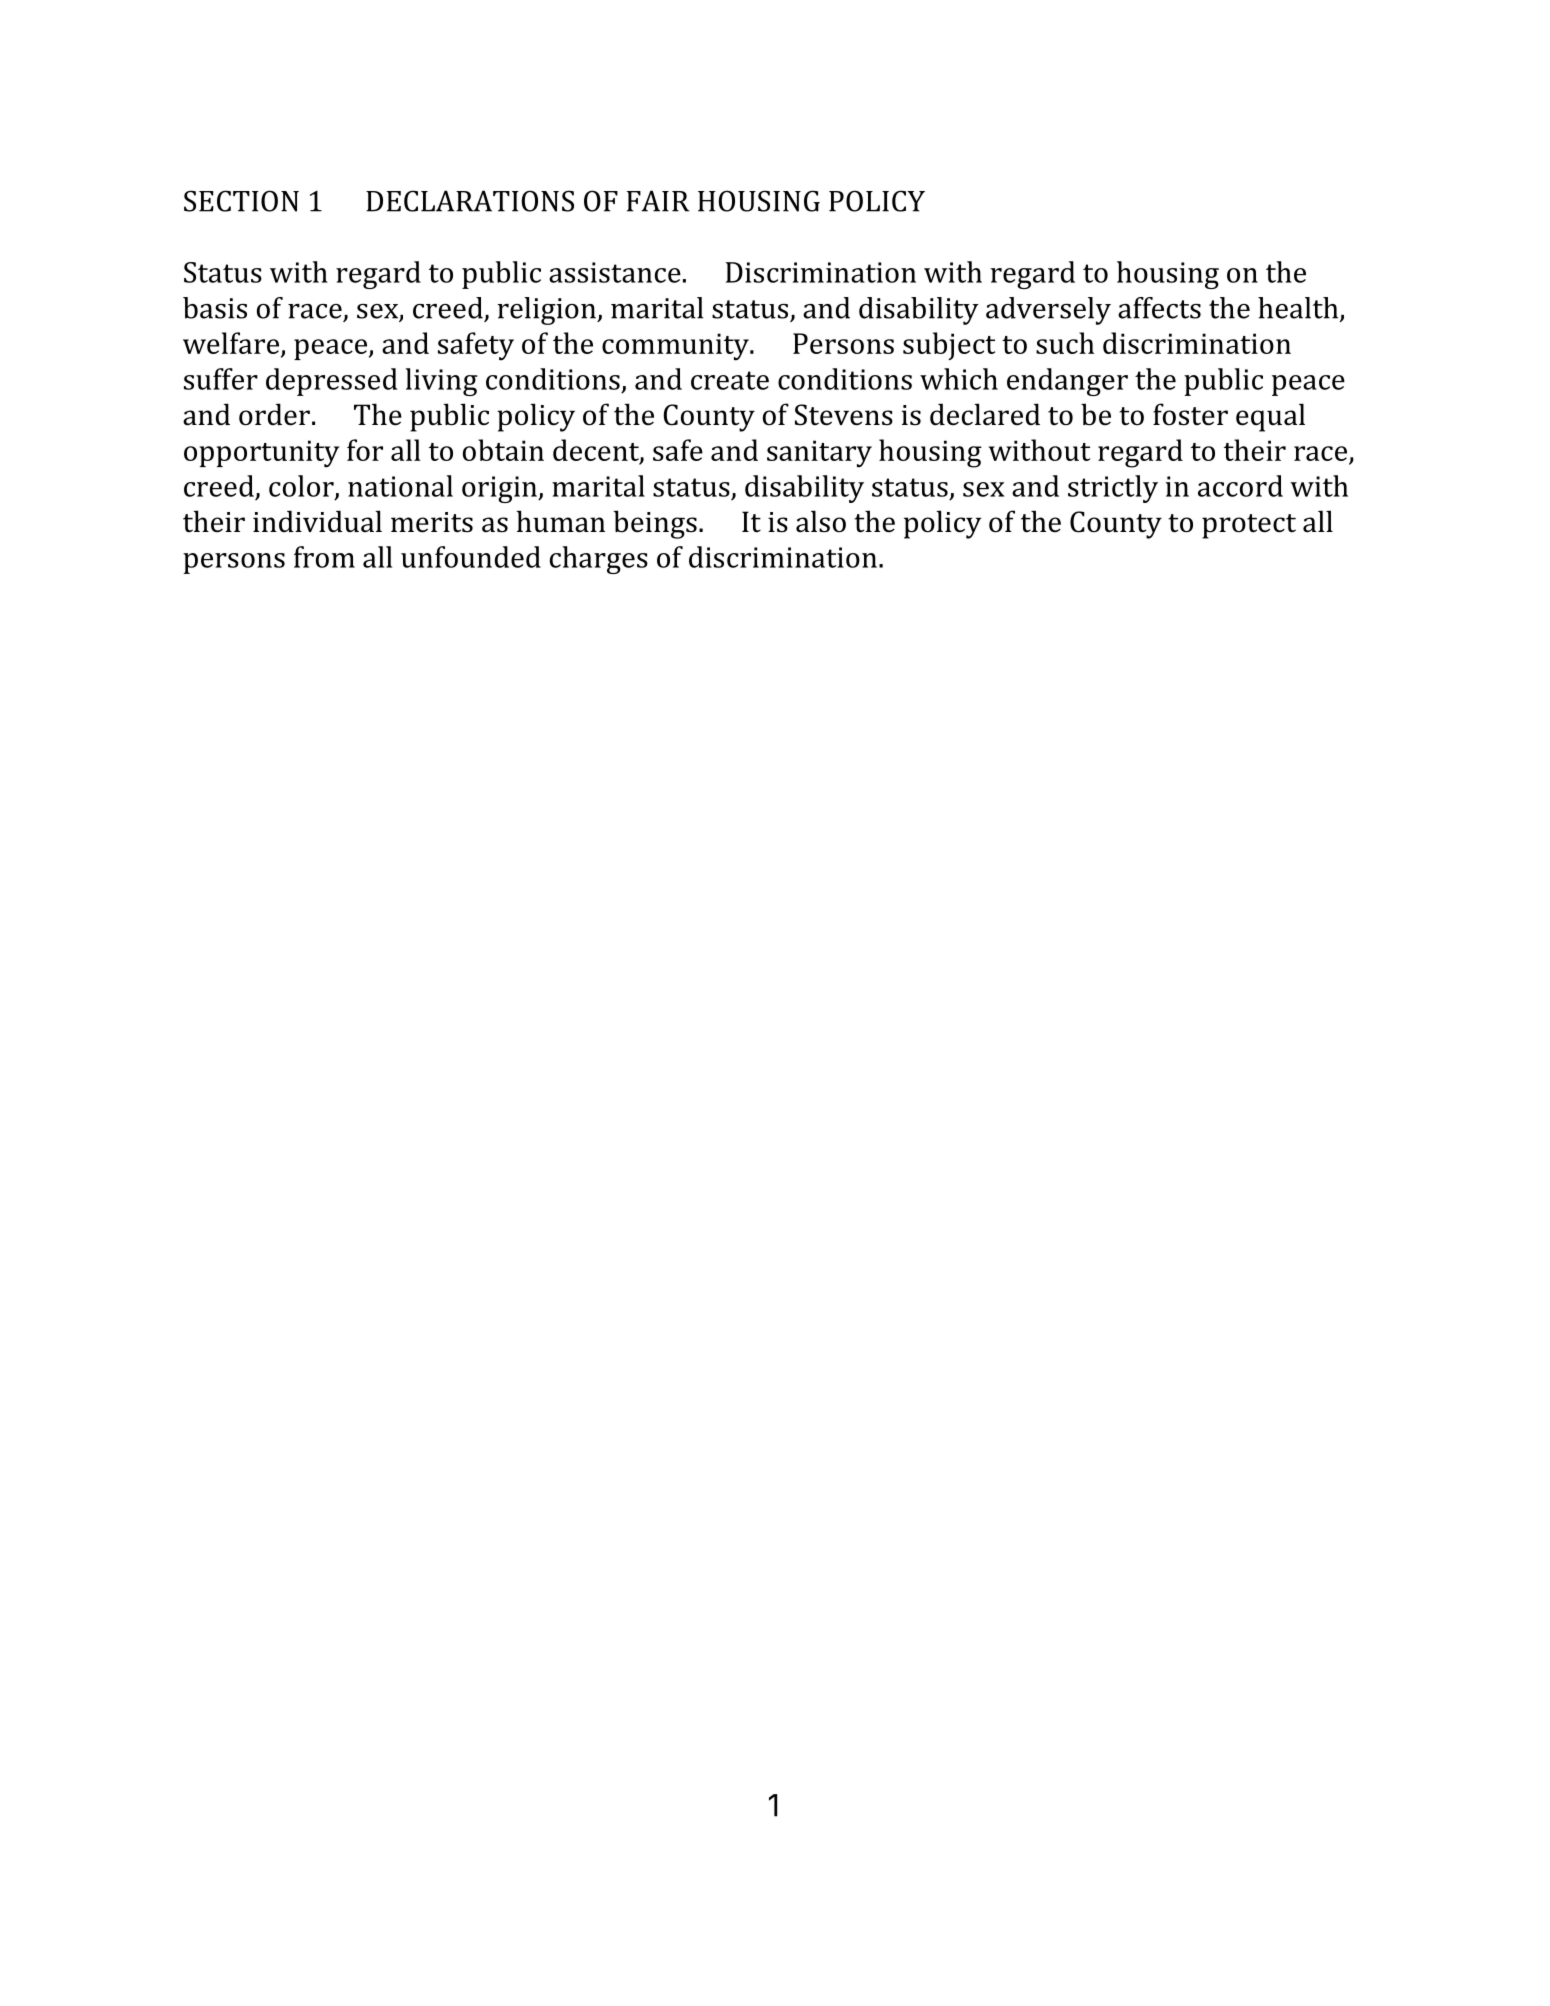 This screenshot has width=1550, height=2006. What do you see at coordinates (241, 201) in the screenshot?
I see `SECTION` at bounding box center [241, 201].
